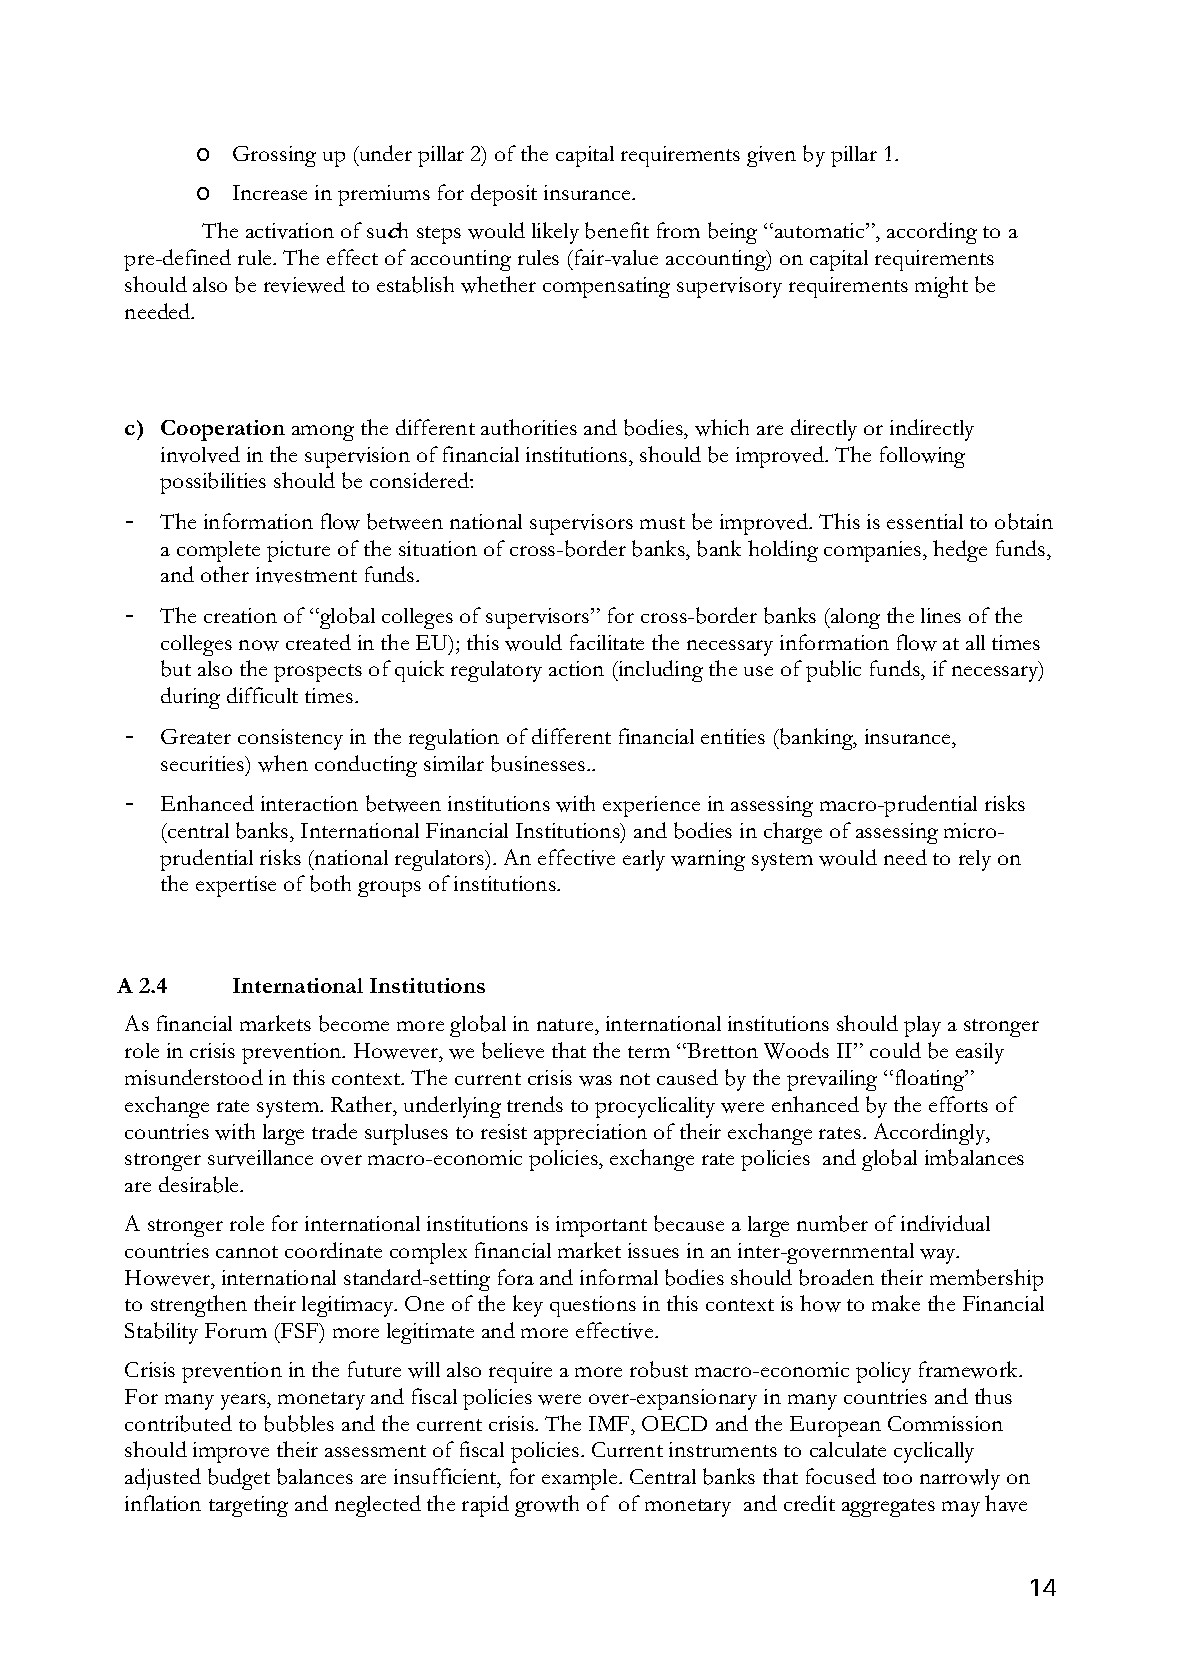  What do you see at coordinates (617, 230) in the page?
I see `benefit` at bounding box center [617, 230].
